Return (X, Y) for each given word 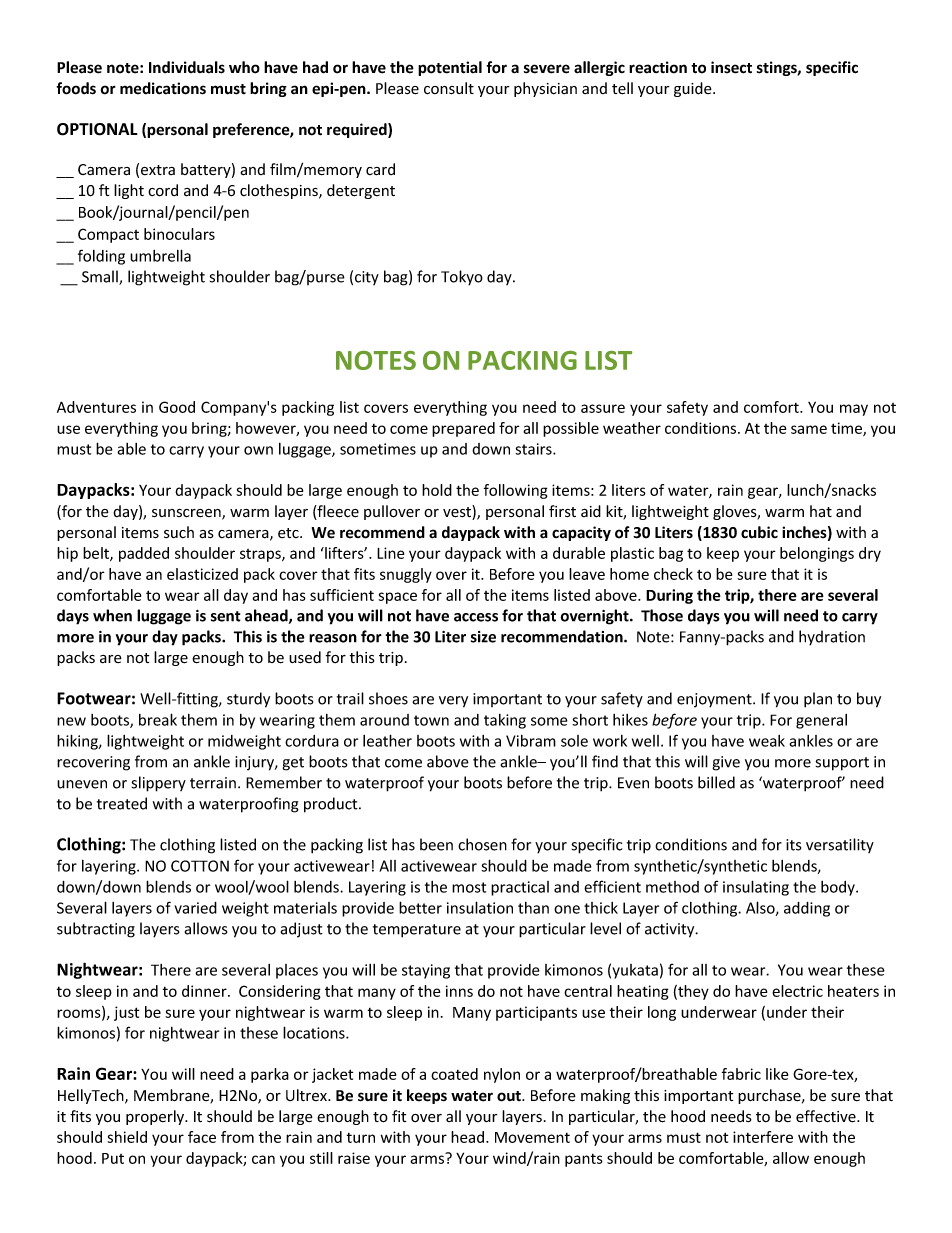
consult (449, 88)
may (854, 410)
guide (694, 89)
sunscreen (187, 514)
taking (505, 721)
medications (163, 88)
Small (101, 277)
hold (437, 490)
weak (767, 741)
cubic (759, 532)
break (158, 719)
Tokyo (462, 278)
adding (807, 909)
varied (195, 908)
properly (156, 1117)
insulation (480, 907)
